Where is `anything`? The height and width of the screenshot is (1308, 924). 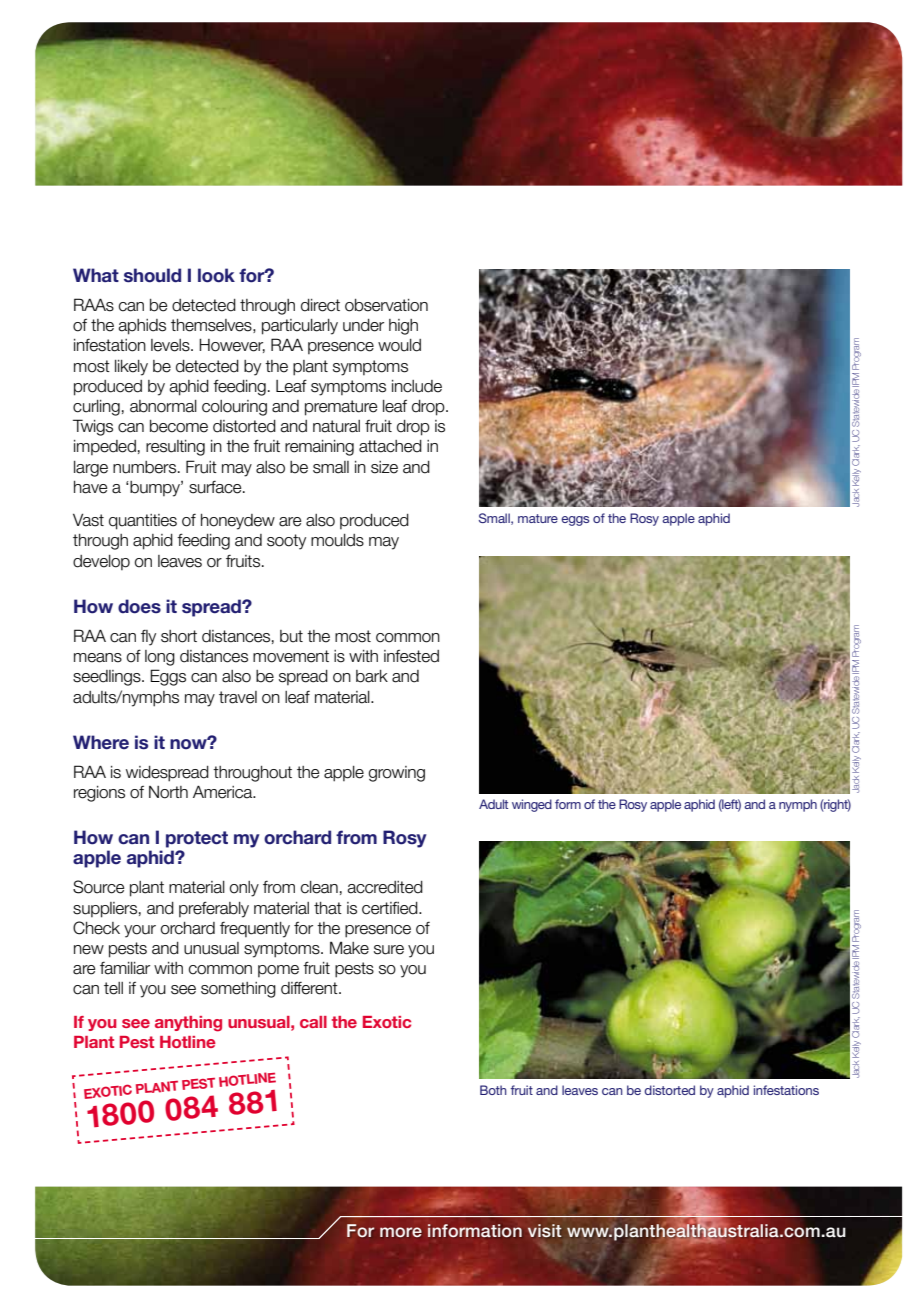 anything is located at coordinates (188, 1024).
